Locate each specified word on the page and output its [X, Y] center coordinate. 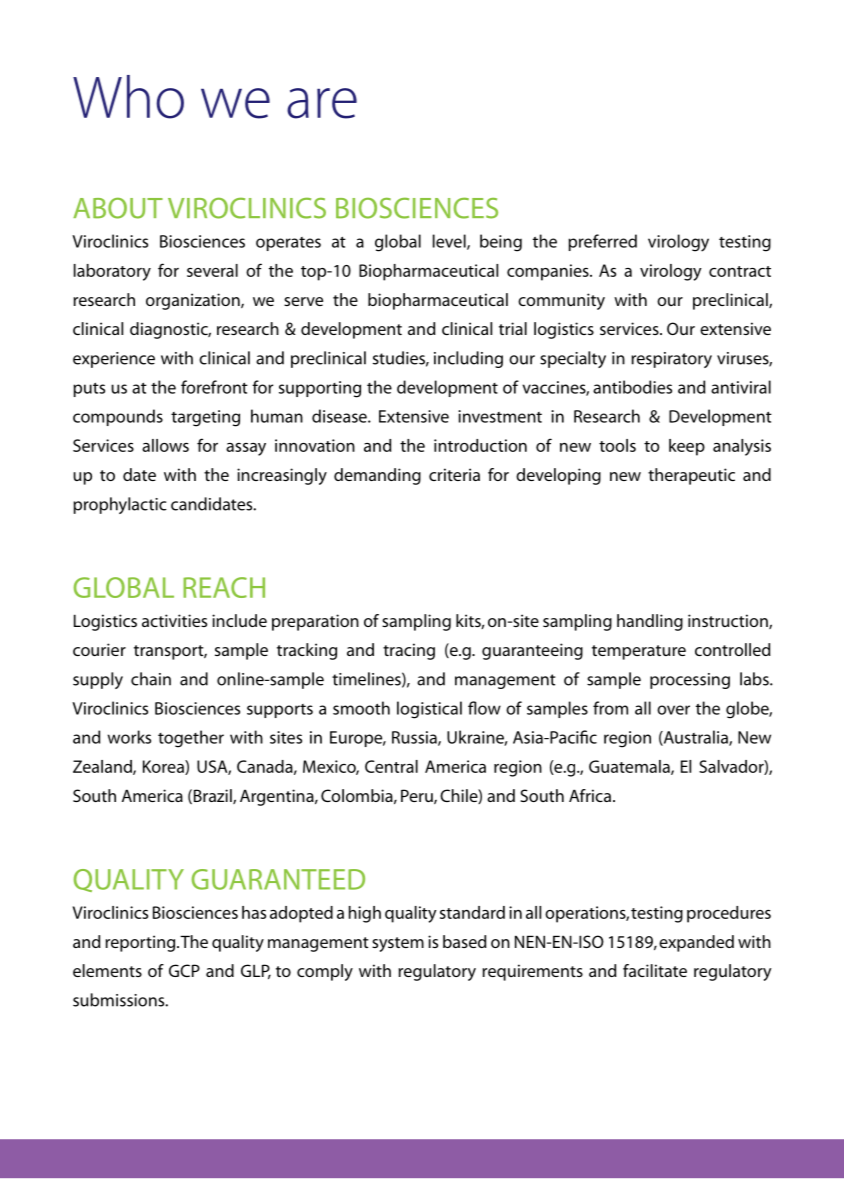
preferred [602, 242]
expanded [696, 943]
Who [128, 97]
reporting [141, 943]
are [322, 103]
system [398, 944]
